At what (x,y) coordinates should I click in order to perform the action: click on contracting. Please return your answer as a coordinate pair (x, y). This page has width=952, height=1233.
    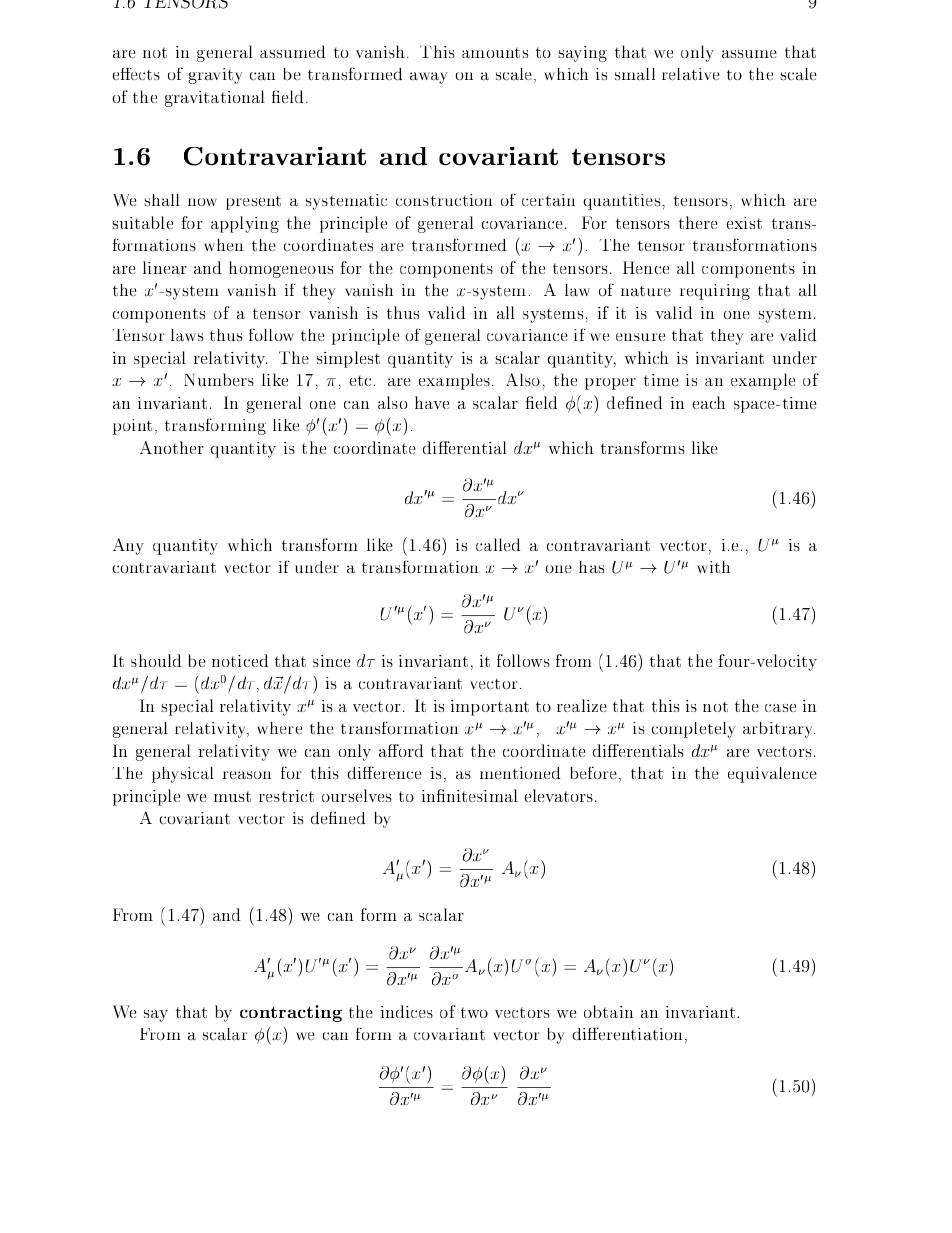
    Looking at the image, I should click on (291, 1013).
